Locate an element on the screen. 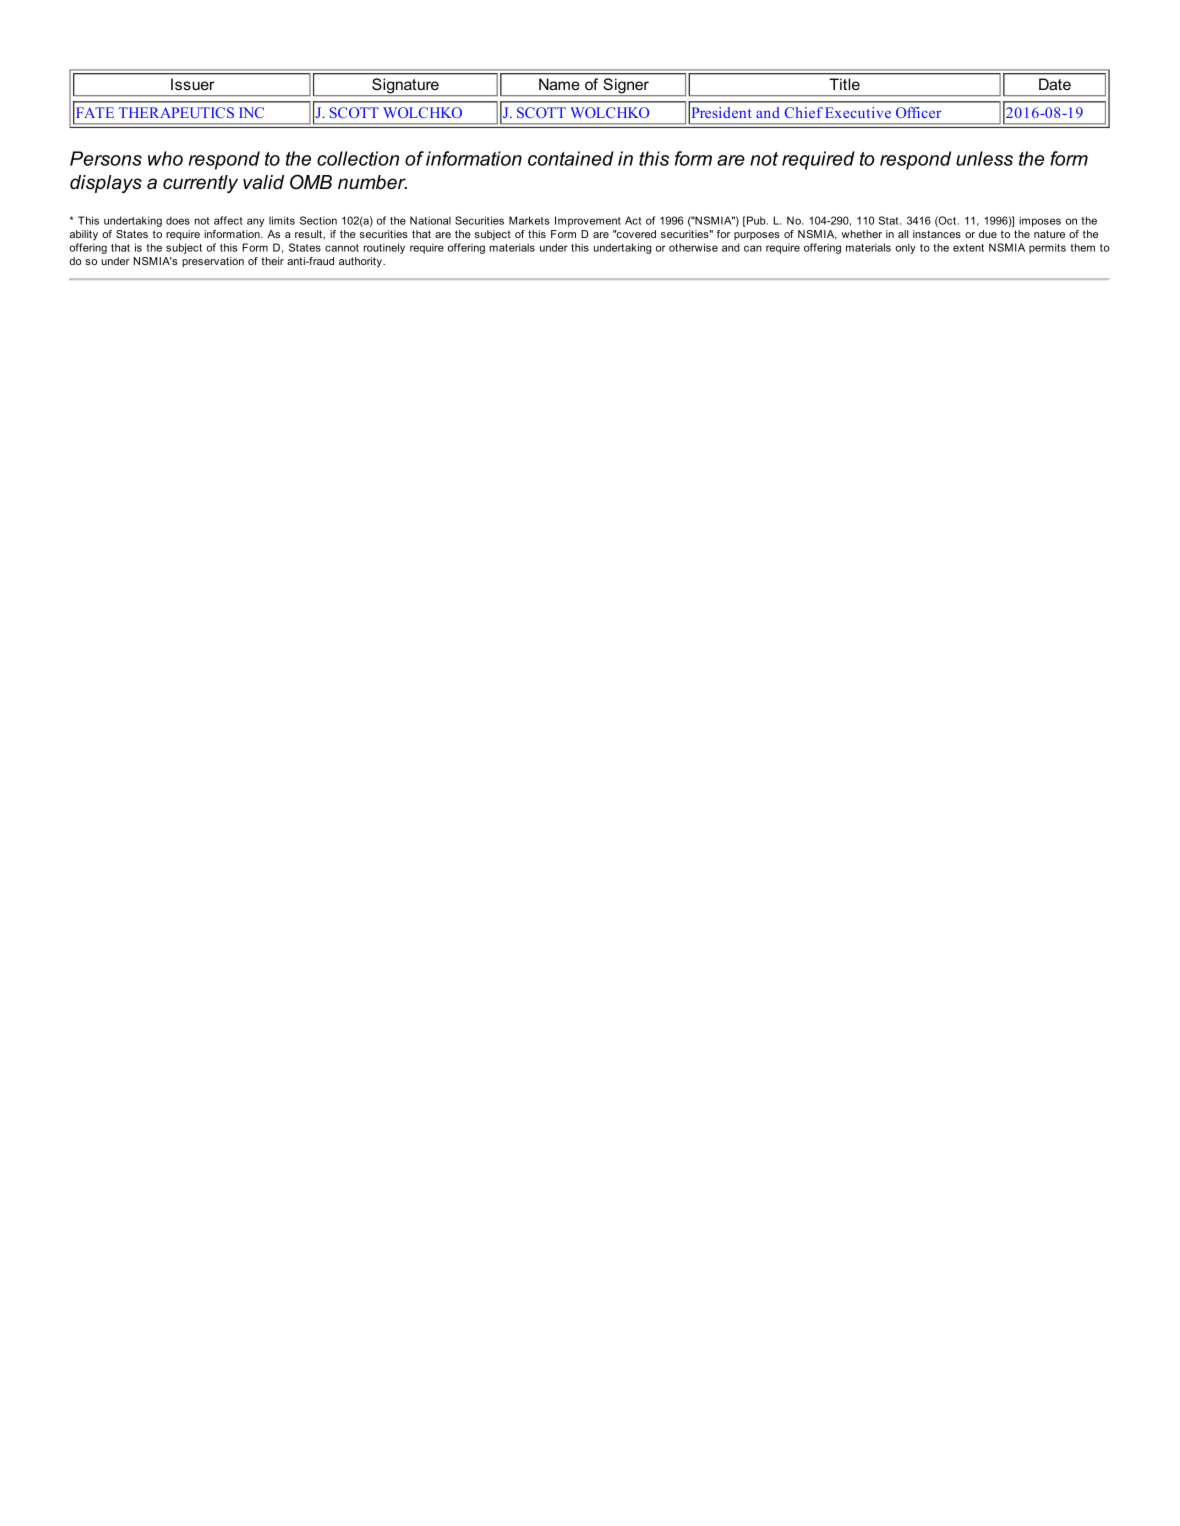 This screenshot has height=1526, width=1180. Date is located at coordinates (1055, 84).
